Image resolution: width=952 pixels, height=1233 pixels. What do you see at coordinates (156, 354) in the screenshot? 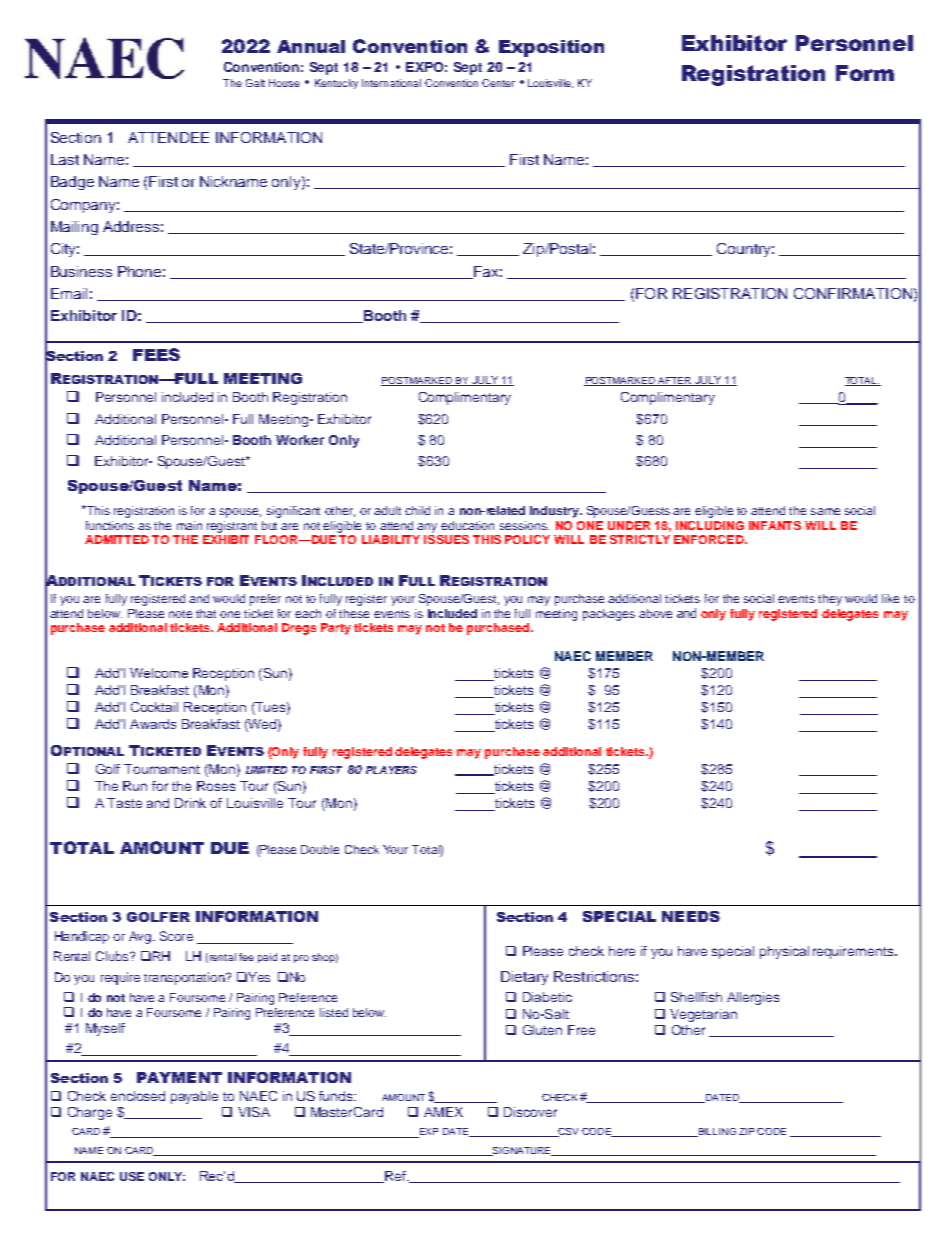
I see `FEES` at bounding box center [156, 354].
